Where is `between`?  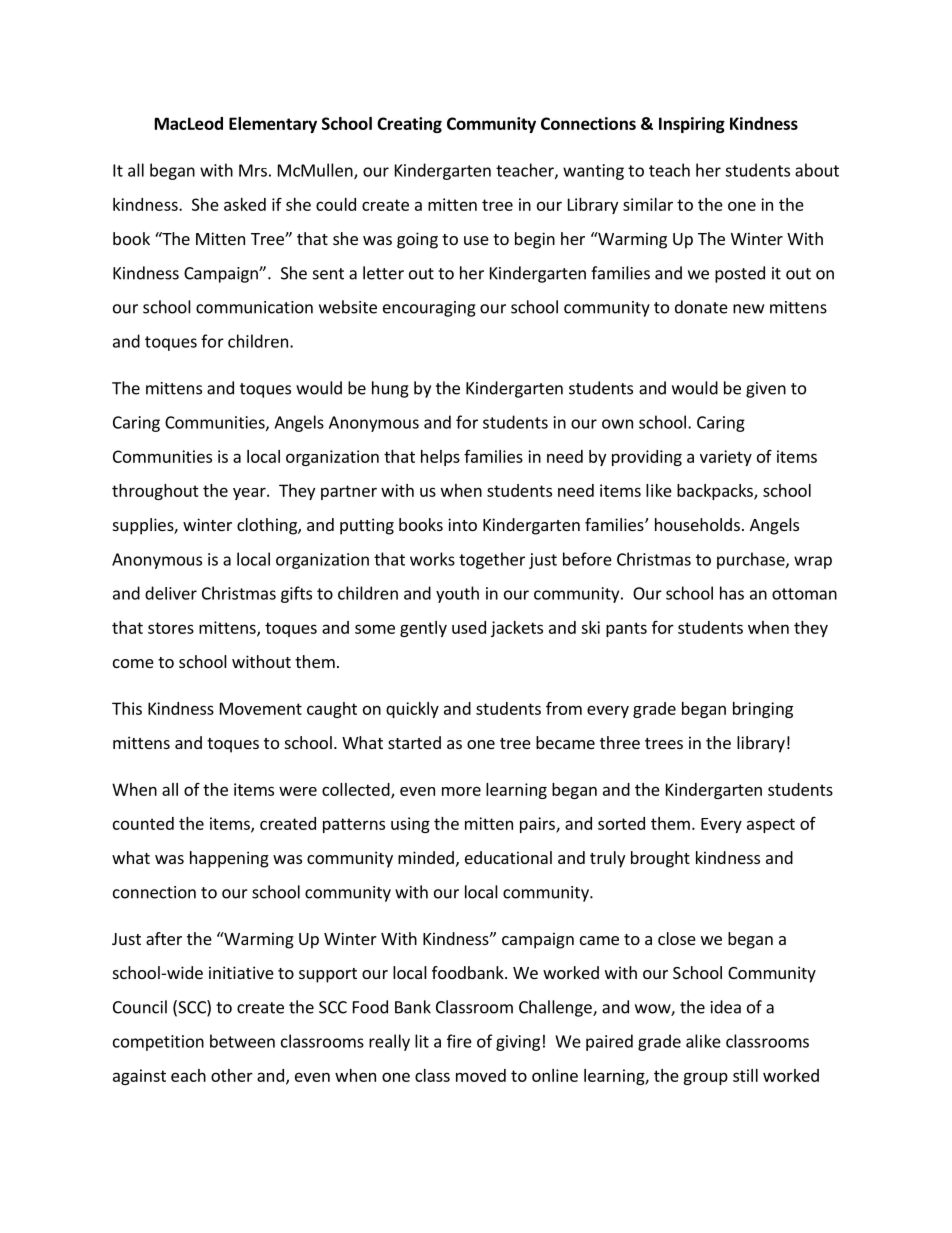
between is located at coordinates (242, 1041).
